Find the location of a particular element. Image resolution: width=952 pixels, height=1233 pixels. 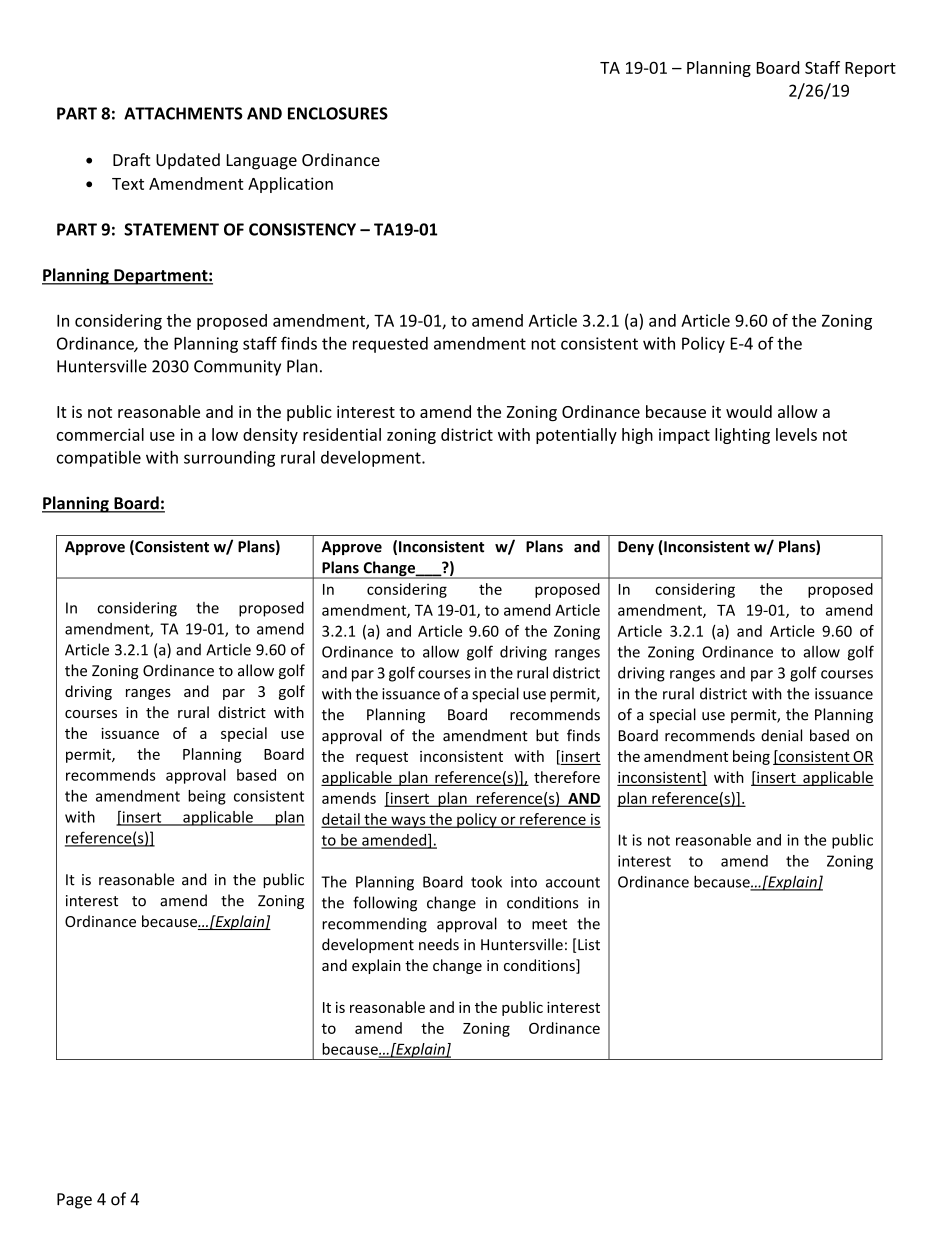

ENCLOSURES is located at coordinates (338, 113).
